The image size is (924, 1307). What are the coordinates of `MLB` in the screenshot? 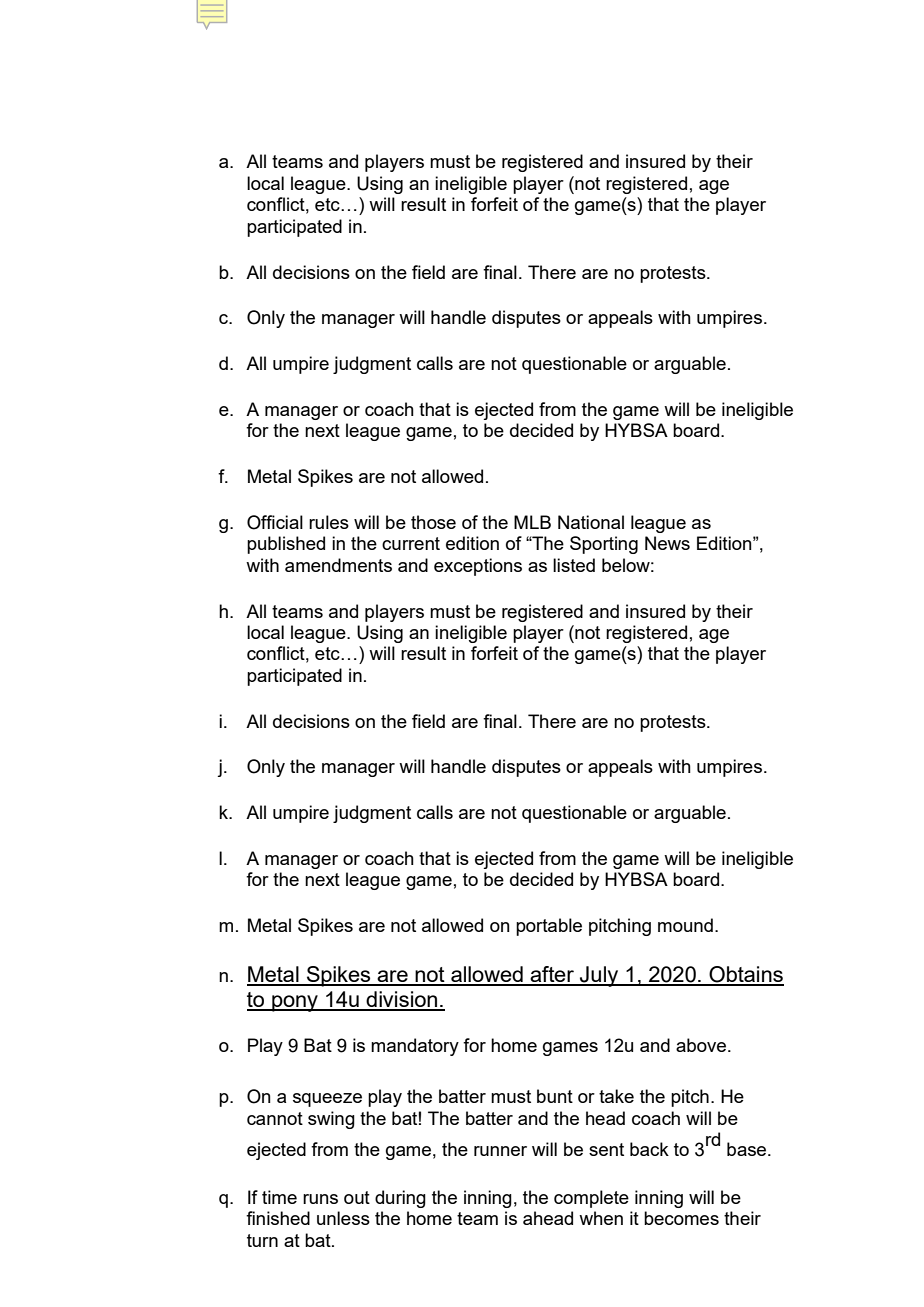 It's located at (532, 522).
